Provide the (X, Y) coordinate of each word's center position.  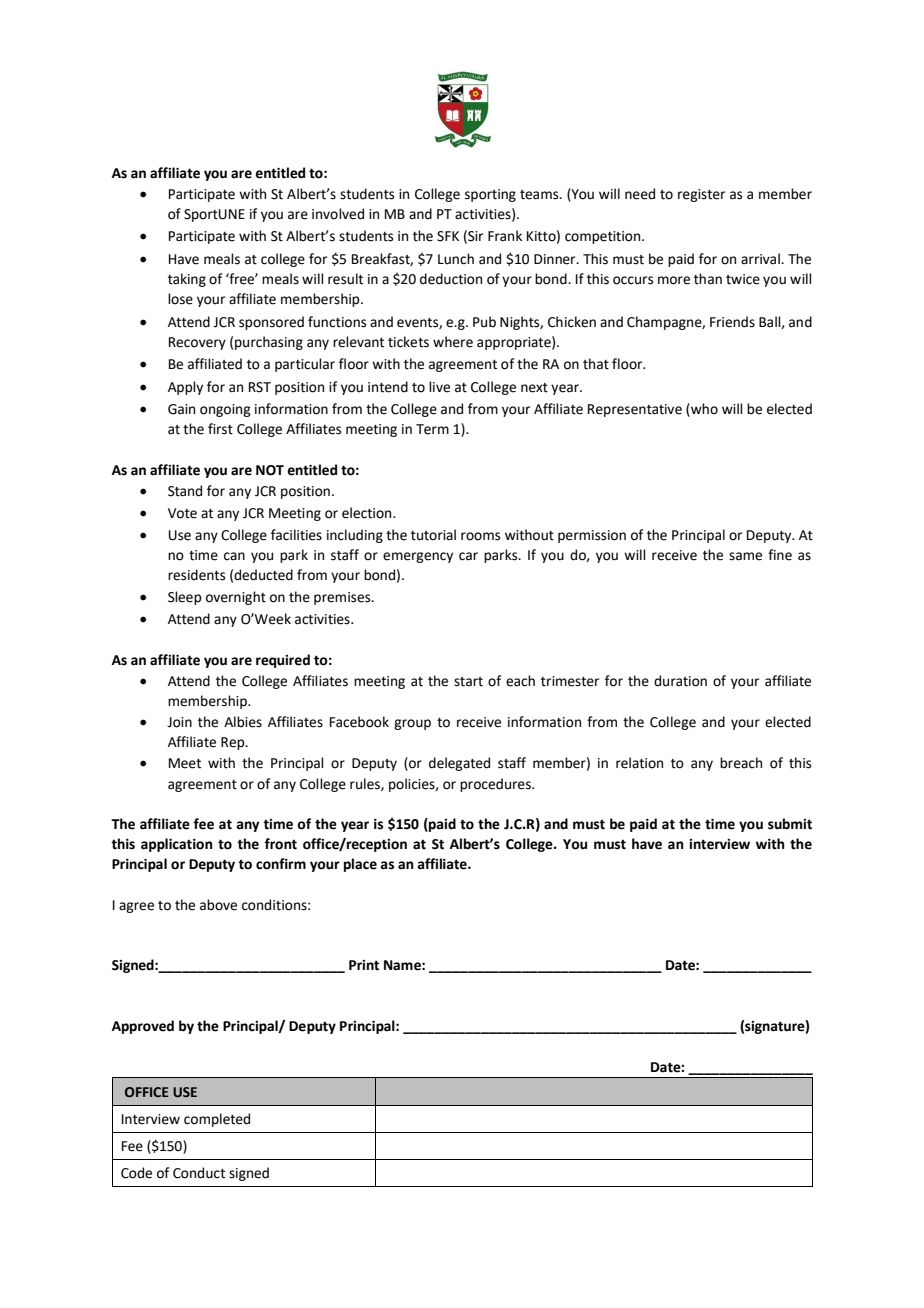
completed (217, 1120)
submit (790, 824)
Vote (182, 513)
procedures (496, 785)
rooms (480, 536)
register (701, 195)
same (745, 556)
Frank (505, 236)
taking (187, 280)
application (177, 845)
